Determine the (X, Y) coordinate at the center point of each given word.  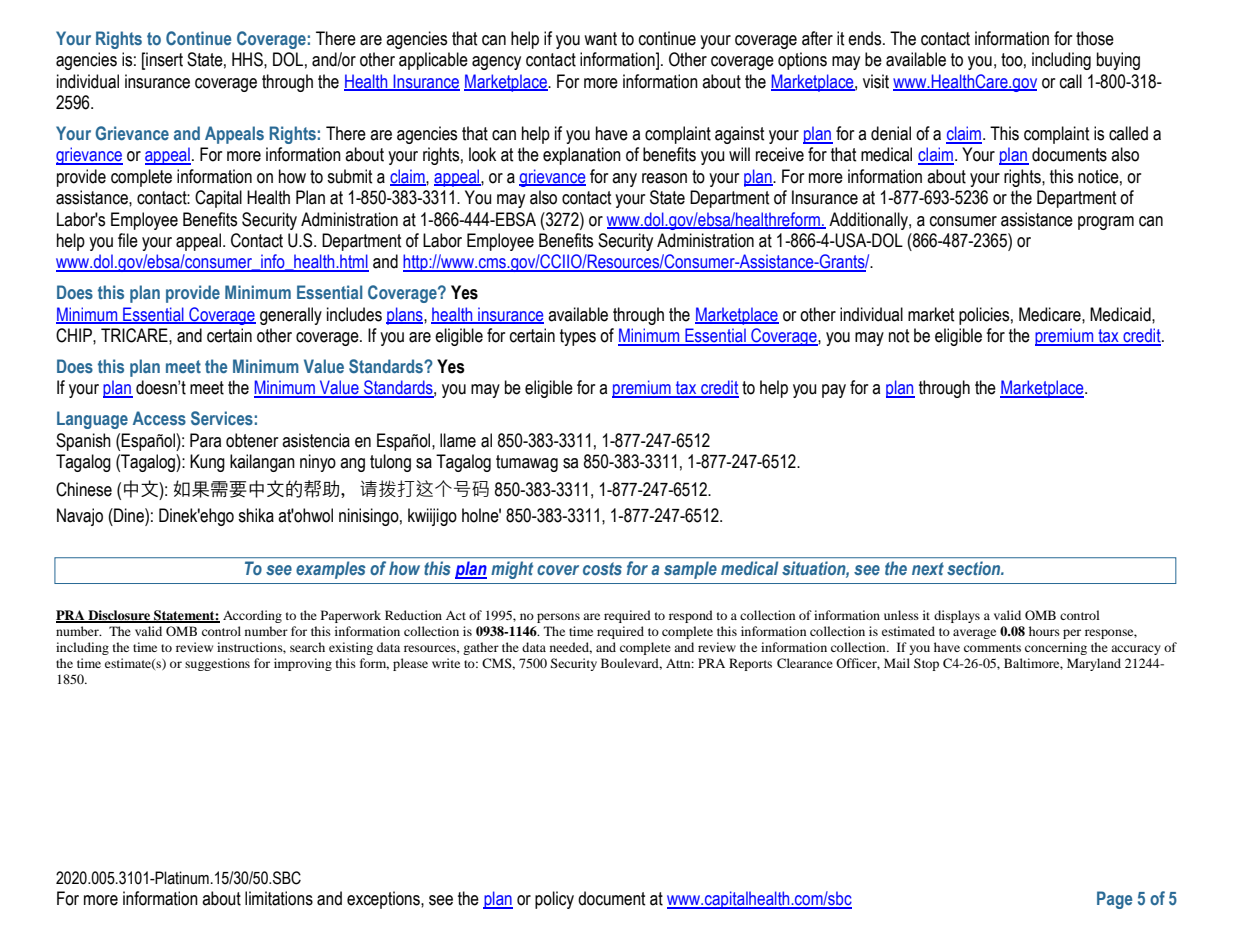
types (578, 337)
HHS (248, 59)
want (600, 39)
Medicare (1051, 314)
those (1095, 38)
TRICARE (135, 335)
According (252, 616)
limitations (279, 898)
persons (558, 618)
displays (957, 616)
